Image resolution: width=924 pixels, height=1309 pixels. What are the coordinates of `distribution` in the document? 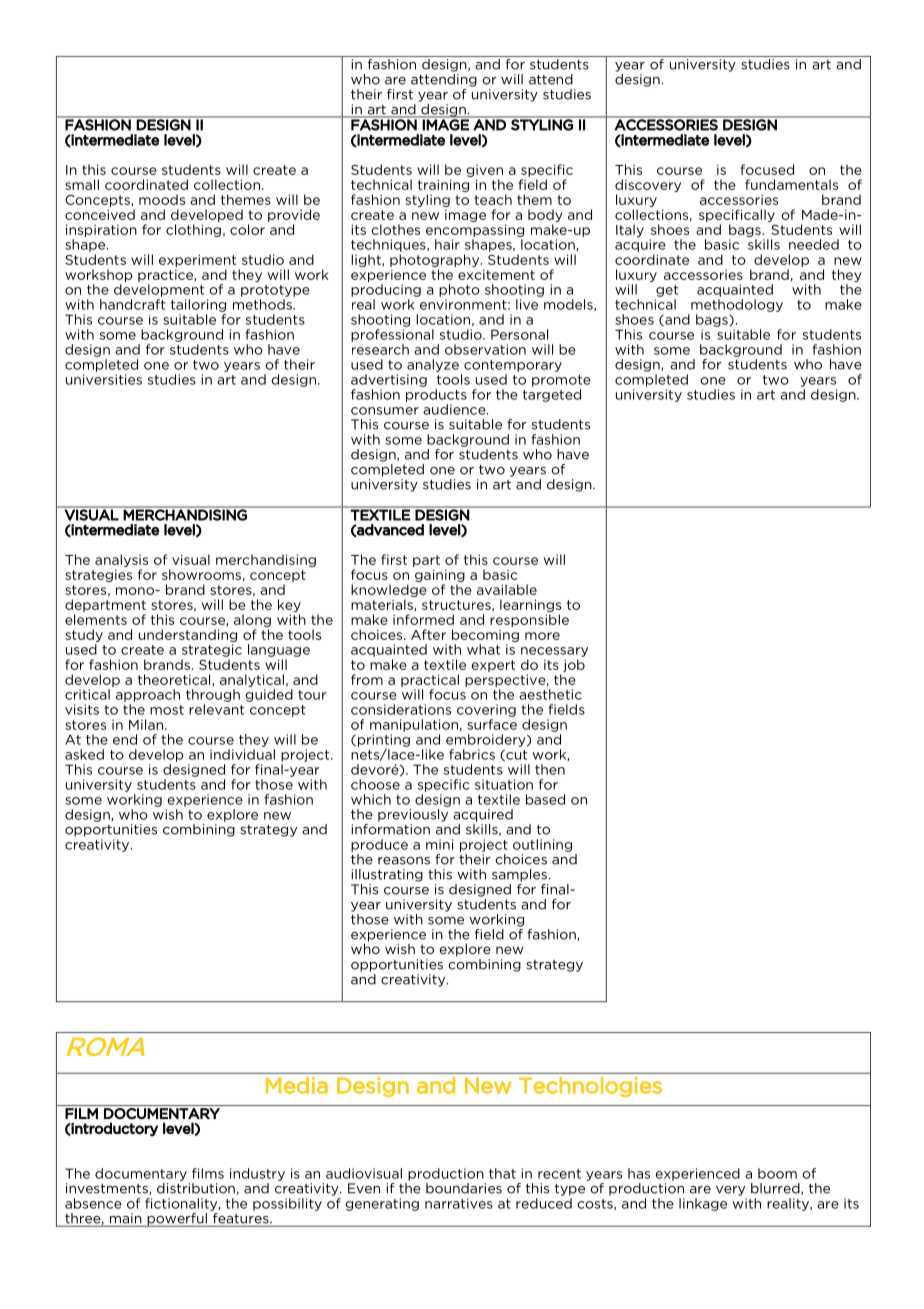 It's located at (196, 1188).
